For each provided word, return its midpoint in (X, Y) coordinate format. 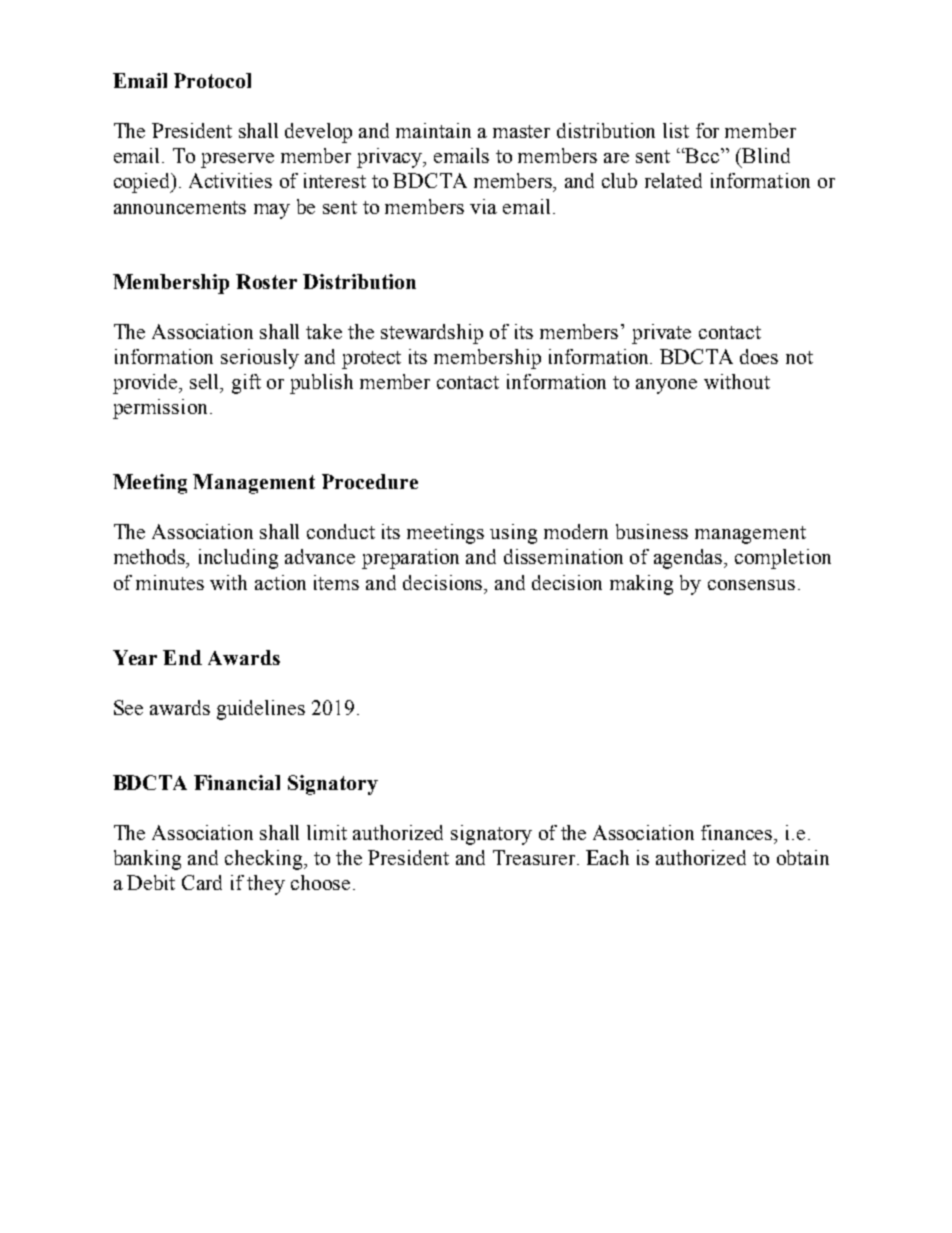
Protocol (212, 80)
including (238, 559)
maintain (433, 130)
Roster (266, 281)
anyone (666, 386)
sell (206, 383)
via (483, 206)
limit (327, 832)
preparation (410, 559)
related (673, 180)
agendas (689, 559)
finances (738, 832)
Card (202, 882)
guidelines (261, 710)
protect (371, 360)
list (676, 130)
